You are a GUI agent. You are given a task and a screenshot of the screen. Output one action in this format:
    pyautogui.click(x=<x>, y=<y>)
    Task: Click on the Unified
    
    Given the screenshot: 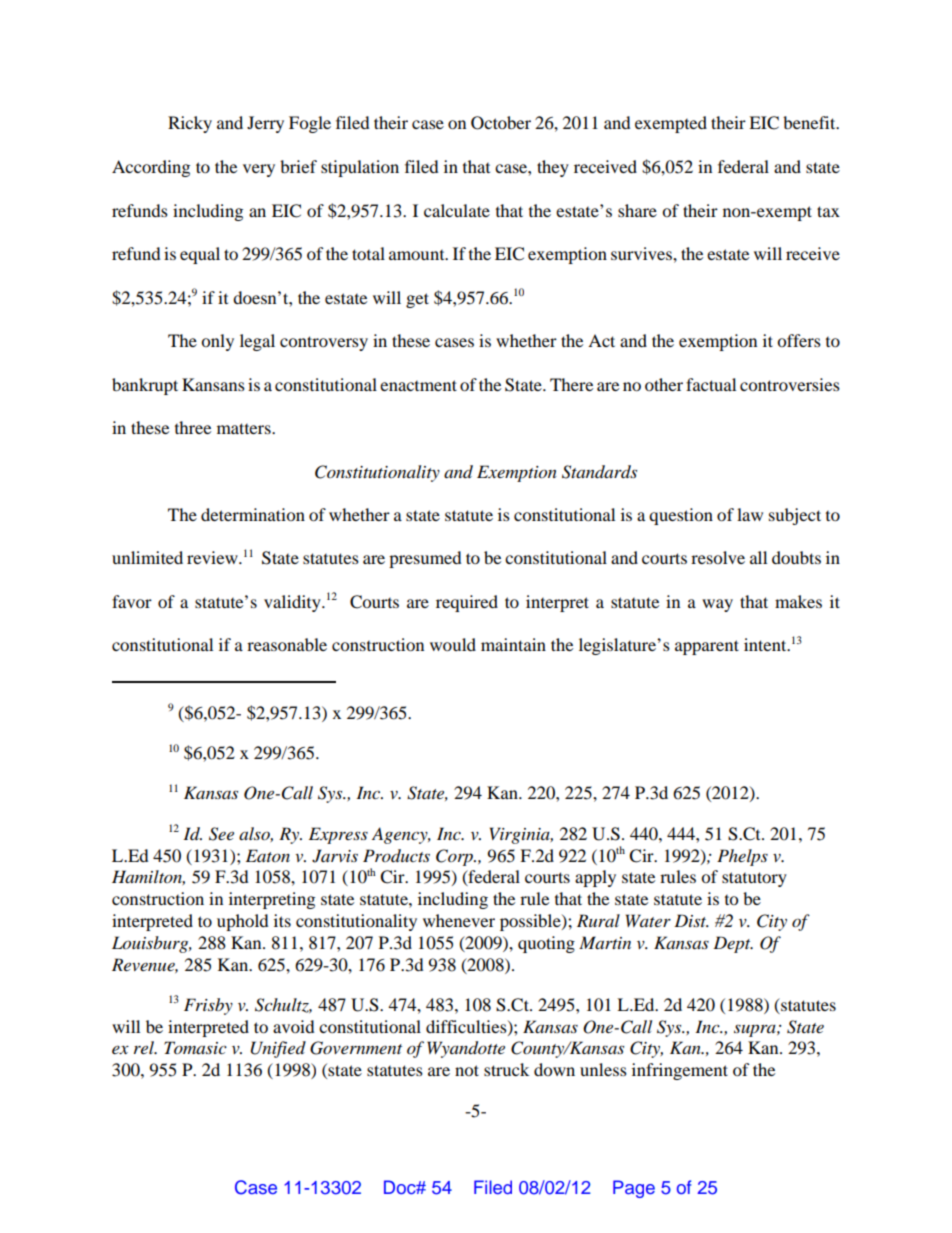 What is the action you would take?
    pyautogui.click(x=278, y=1049)
